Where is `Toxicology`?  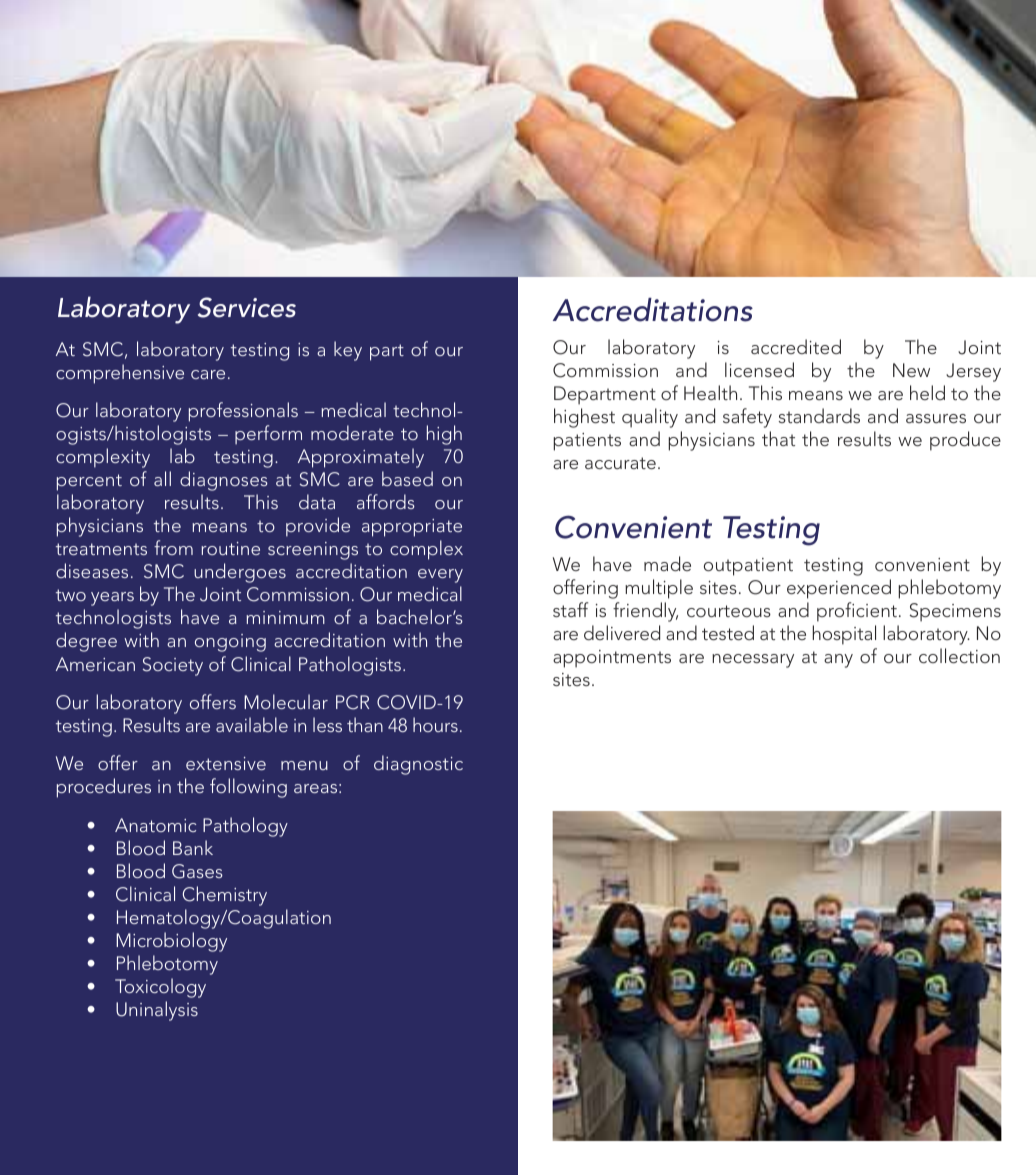 Toxicology is located at coordinates (160, 988).
